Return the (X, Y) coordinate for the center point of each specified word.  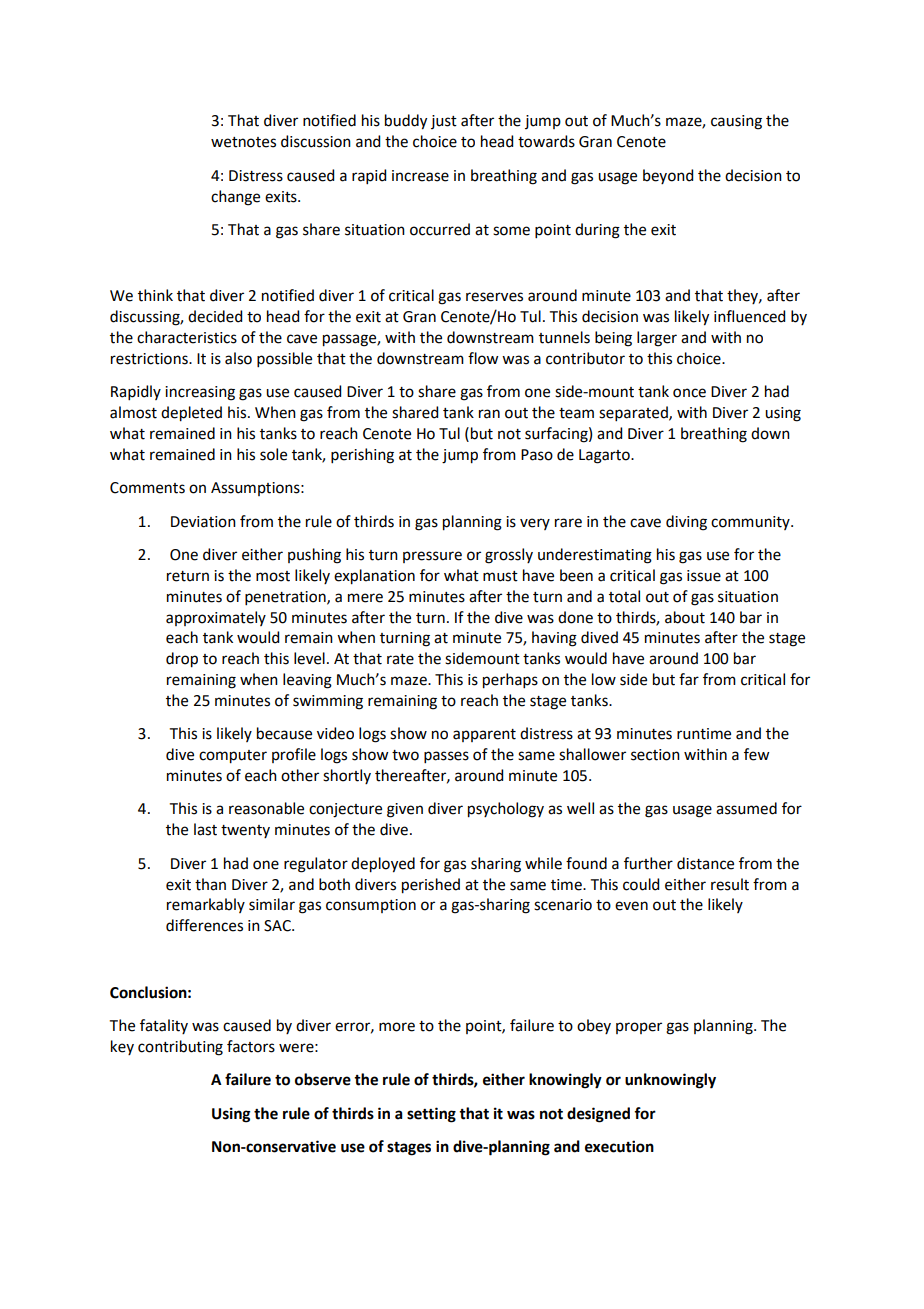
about (685, 617)
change (235, 198)
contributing (180, 1048)
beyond (668, 176)
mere (365, 598)
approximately (216, 618)
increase (420, 176)
